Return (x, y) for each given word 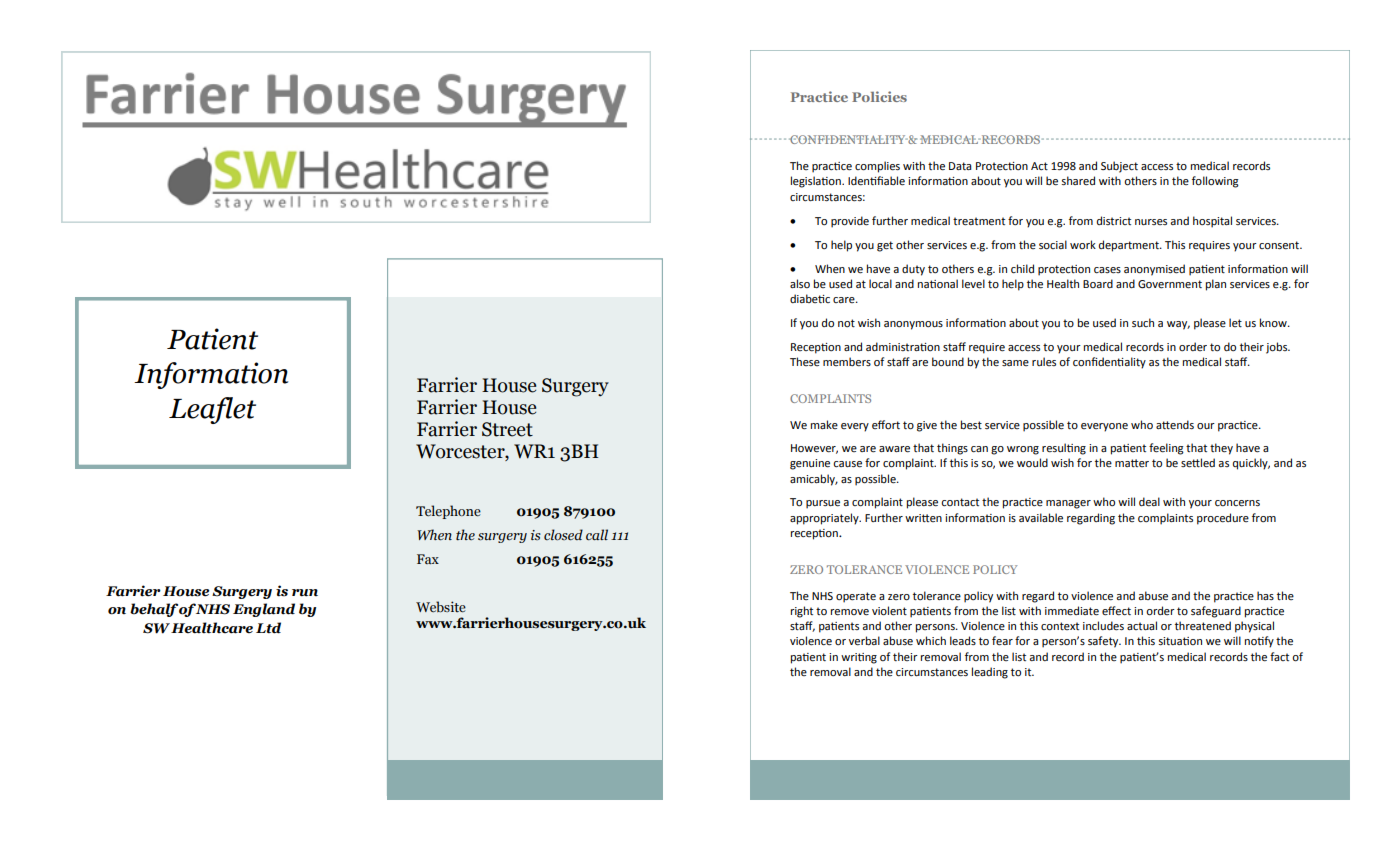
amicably (814, 480)
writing (859, 658)
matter (1132, 463)
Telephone (448, 512)
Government (1170, 284)
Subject (1119, 167)
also (800, 283)
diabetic (810, 298)
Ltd (268, 628)
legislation (817, 182)
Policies (879, 96)
